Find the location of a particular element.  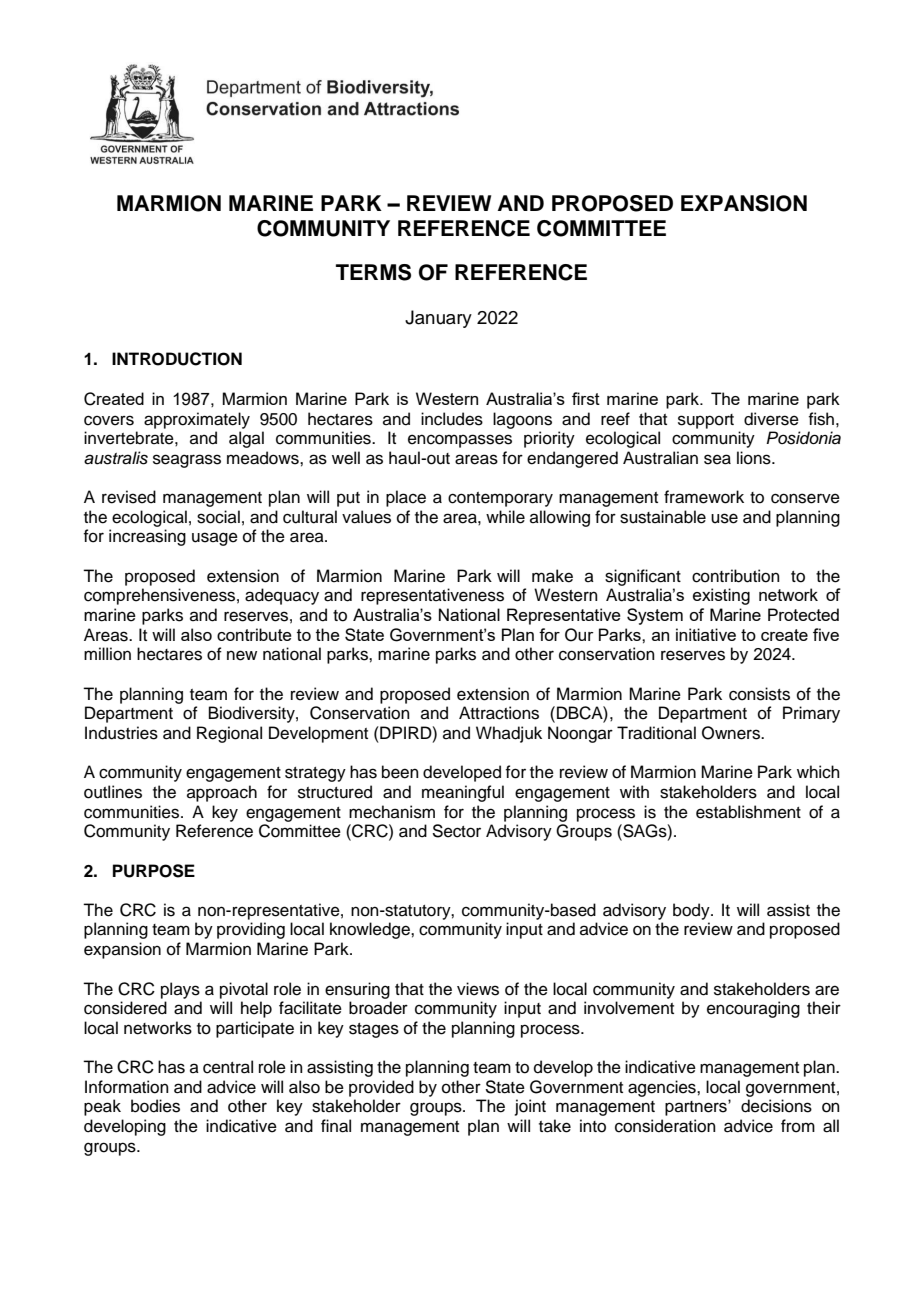

decisions is located at coordinates (776, 1106).
